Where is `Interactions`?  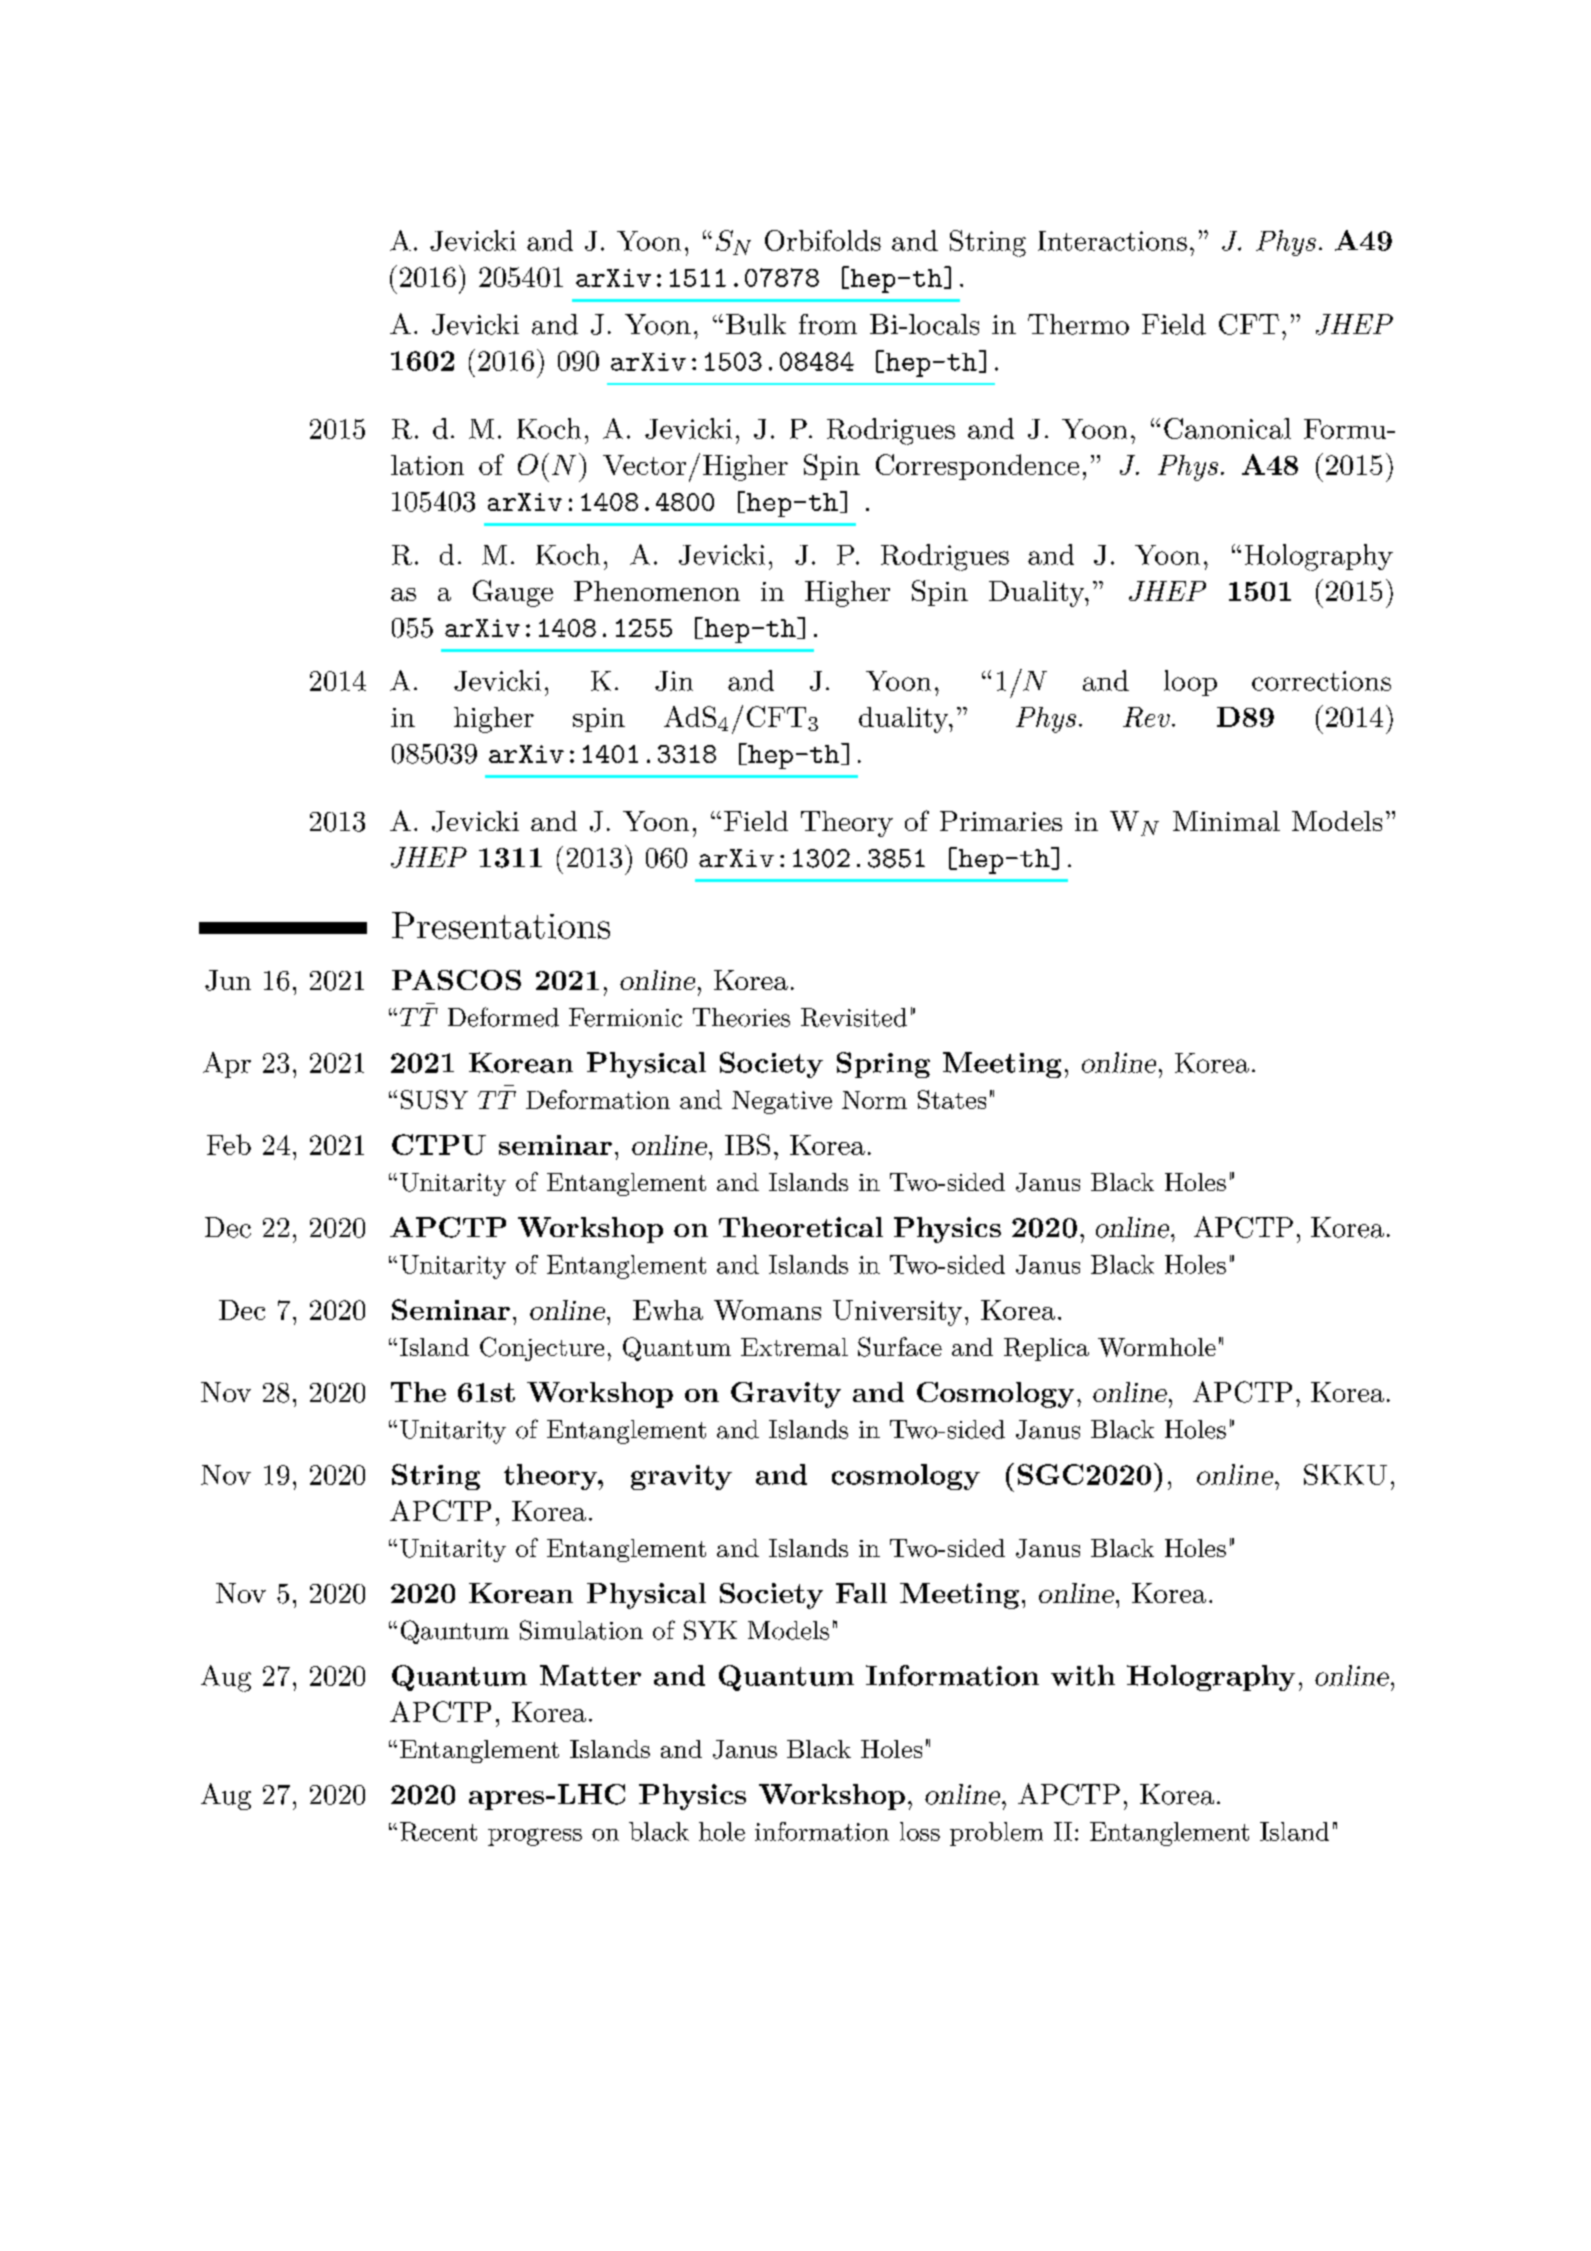
Interactions is located at coordinates (1112, 241).
